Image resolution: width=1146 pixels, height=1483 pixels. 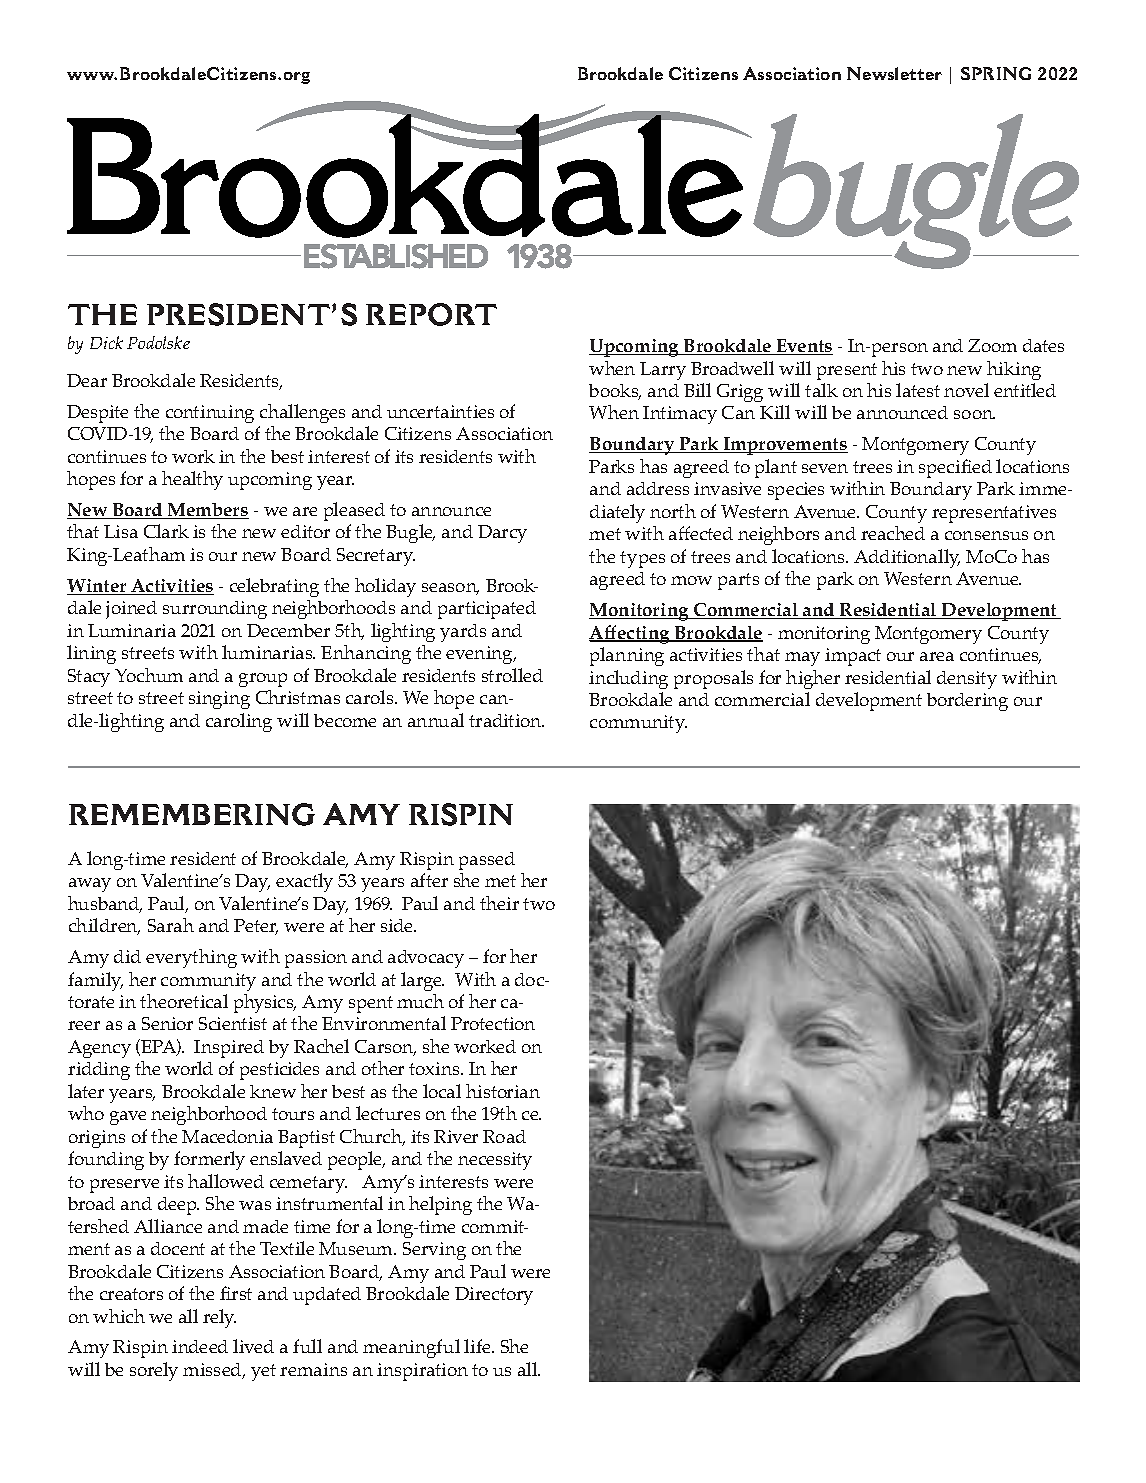 I want to click on REPORT, so click(x=431, y=314).
